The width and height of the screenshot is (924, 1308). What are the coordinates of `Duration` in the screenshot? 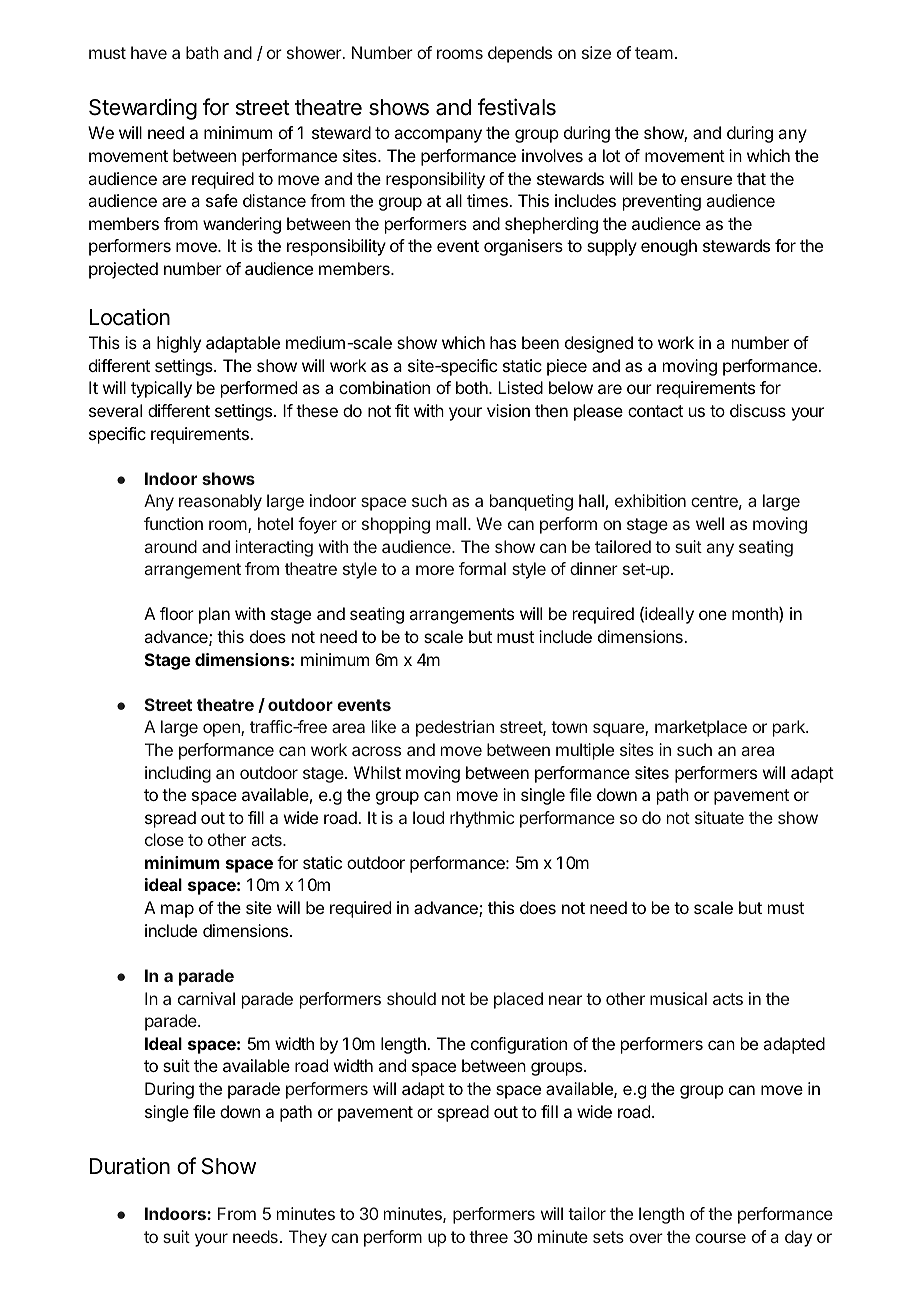 It's located at (130, 1166).
